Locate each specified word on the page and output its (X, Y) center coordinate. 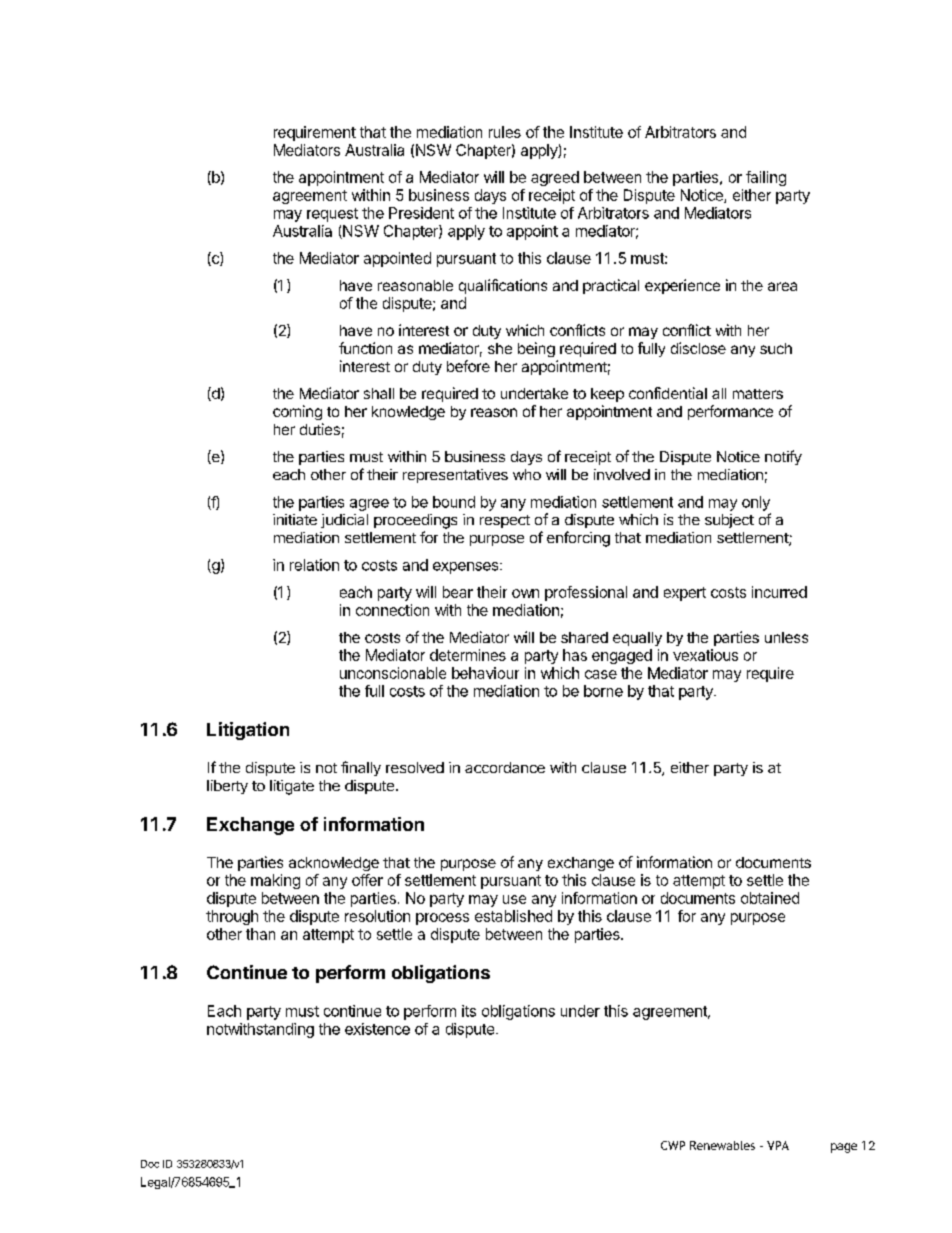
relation (314, 565)
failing (766, 178)
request (332, 215)
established (513, 916)
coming (297, 412)
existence (377, 1029)
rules (505, 132)
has (575, 655)
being (536, 349)
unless (786, 637)
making (275, 881)
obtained (770, 898)
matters (758, 394)
